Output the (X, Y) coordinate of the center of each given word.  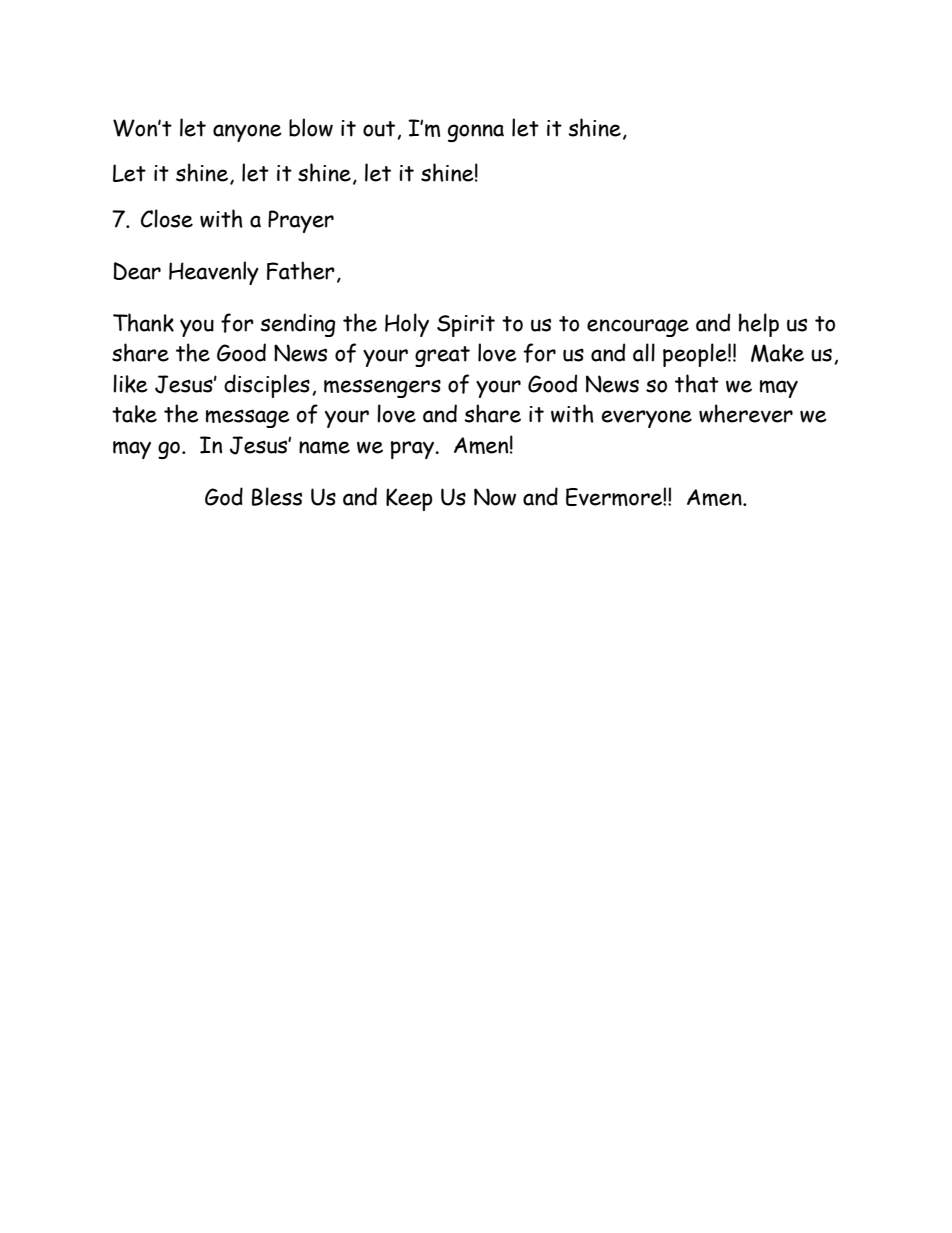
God (224, 496)
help (759, 325)
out (380, 130)
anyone (247, 133)
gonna (476, 133)
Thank (143, 322)
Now (495, 497)
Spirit (466, 326)
